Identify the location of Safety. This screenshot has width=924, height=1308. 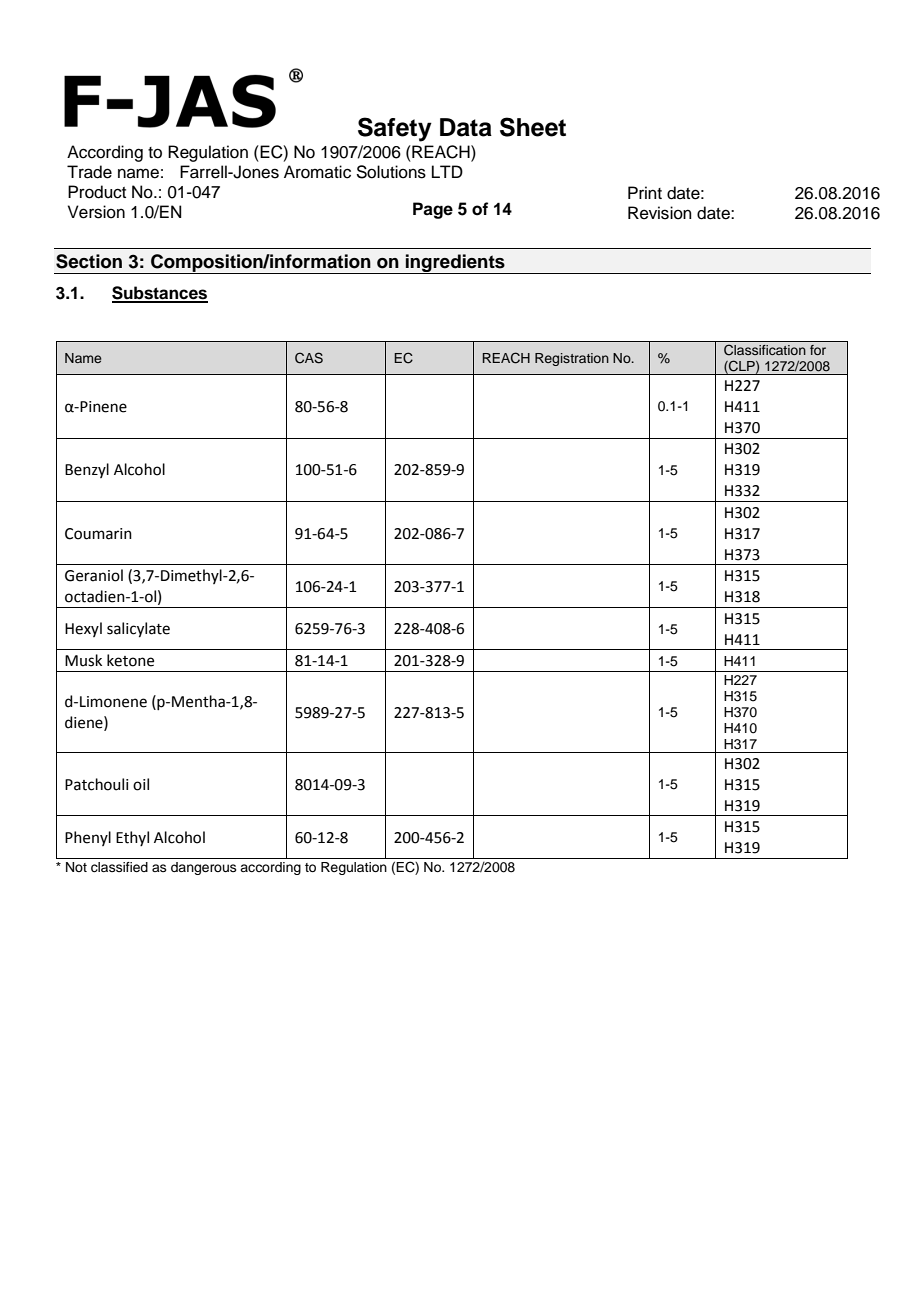
(395, 129).
